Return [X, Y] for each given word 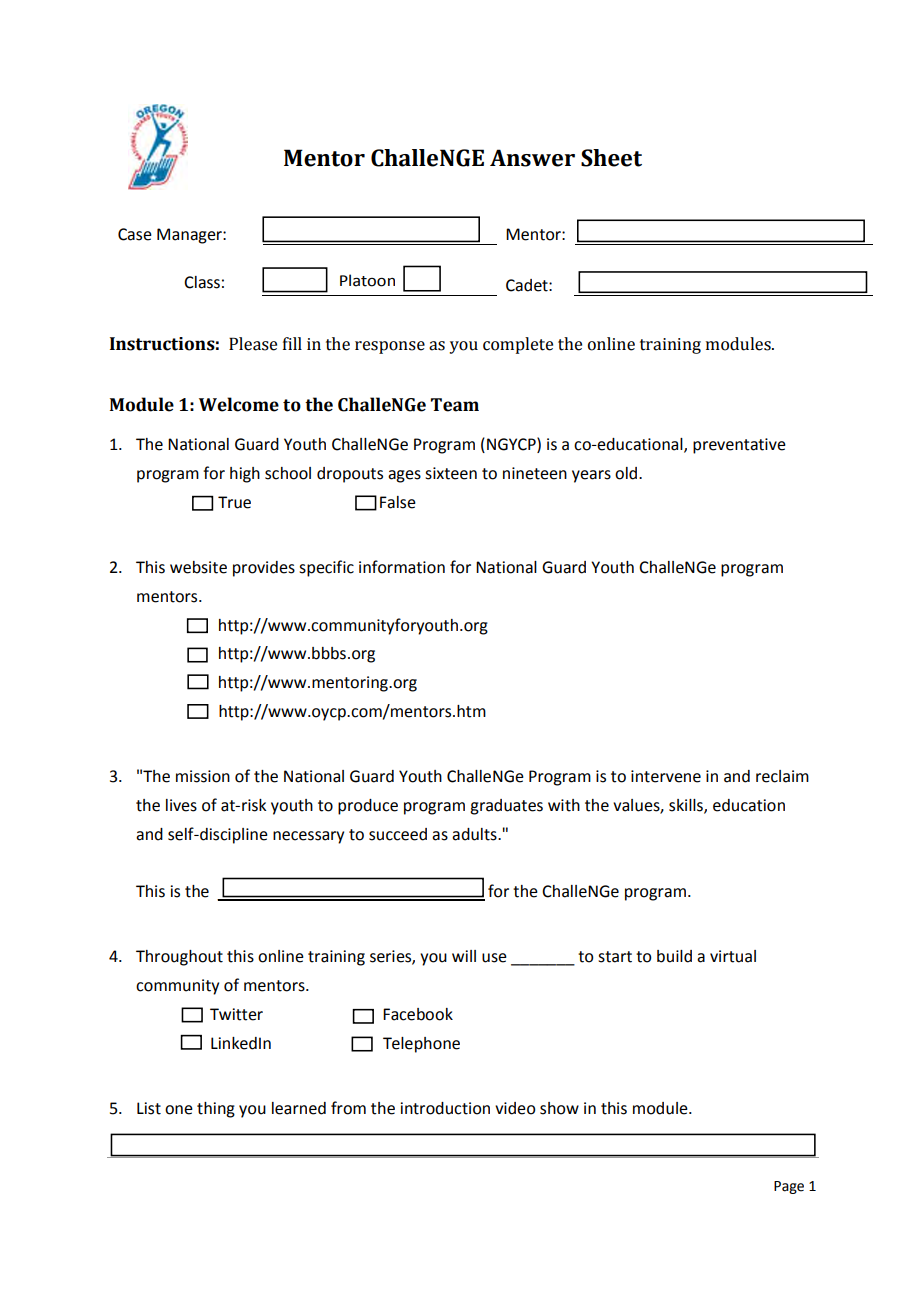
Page [789, 1187]
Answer [532, 158]
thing [216, 1110]
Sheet [611, 158]
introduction [445, 1108]
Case [135, 234]
